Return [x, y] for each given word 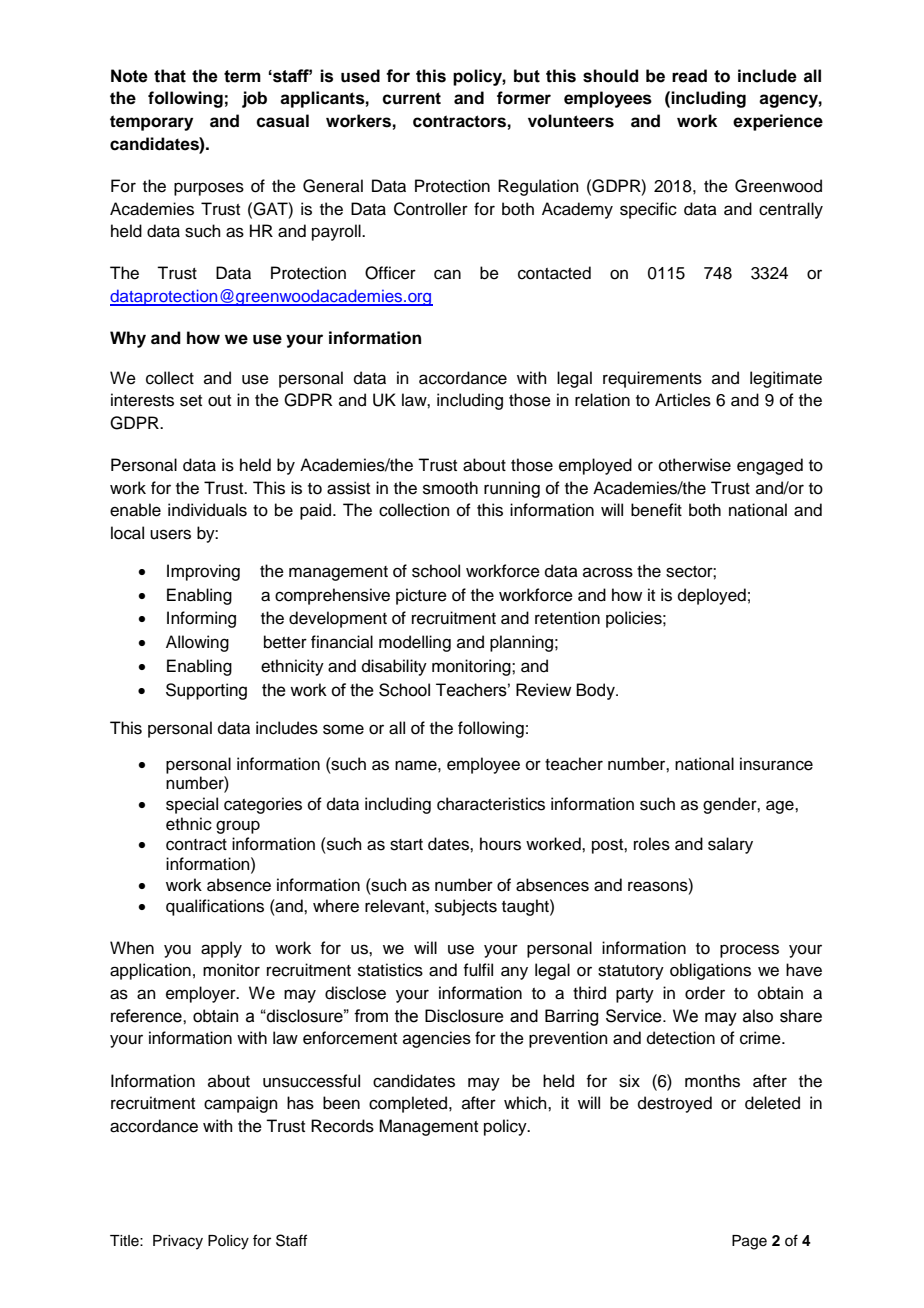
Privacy [178, 1242]
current [411, 98]
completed [409, 1104]
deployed [712, 596]
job [254, 99]
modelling [415, 643]
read [689, 76]
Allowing [197, 643]
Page [749, 1242]
